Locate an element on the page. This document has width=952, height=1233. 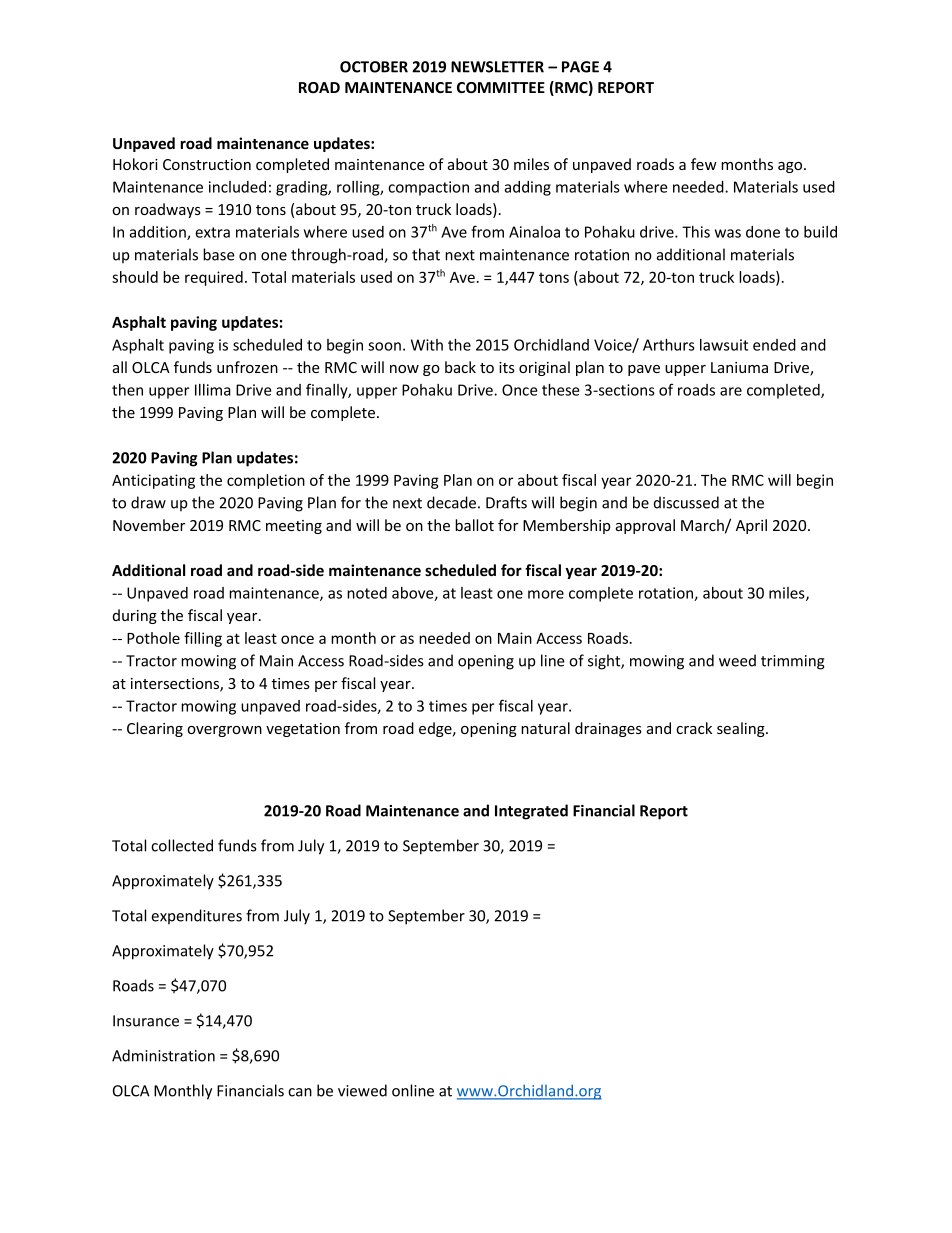
Construction is located at coordinates (207, 164).
